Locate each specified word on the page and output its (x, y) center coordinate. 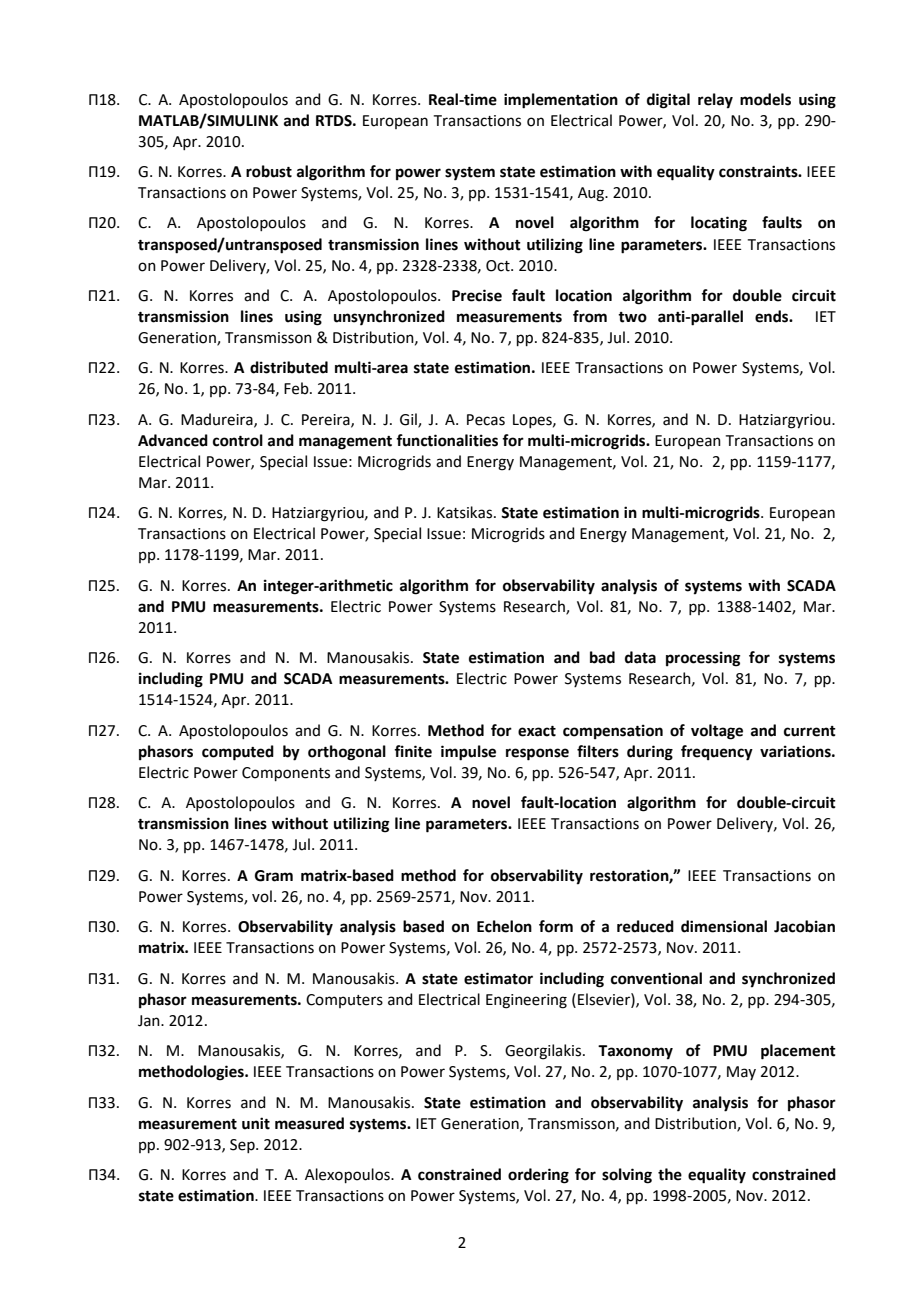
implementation (561, 101)
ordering (538, 1176)
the (670, 1174)
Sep (243, 1146)
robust (269, 171)
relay (715, 101)
